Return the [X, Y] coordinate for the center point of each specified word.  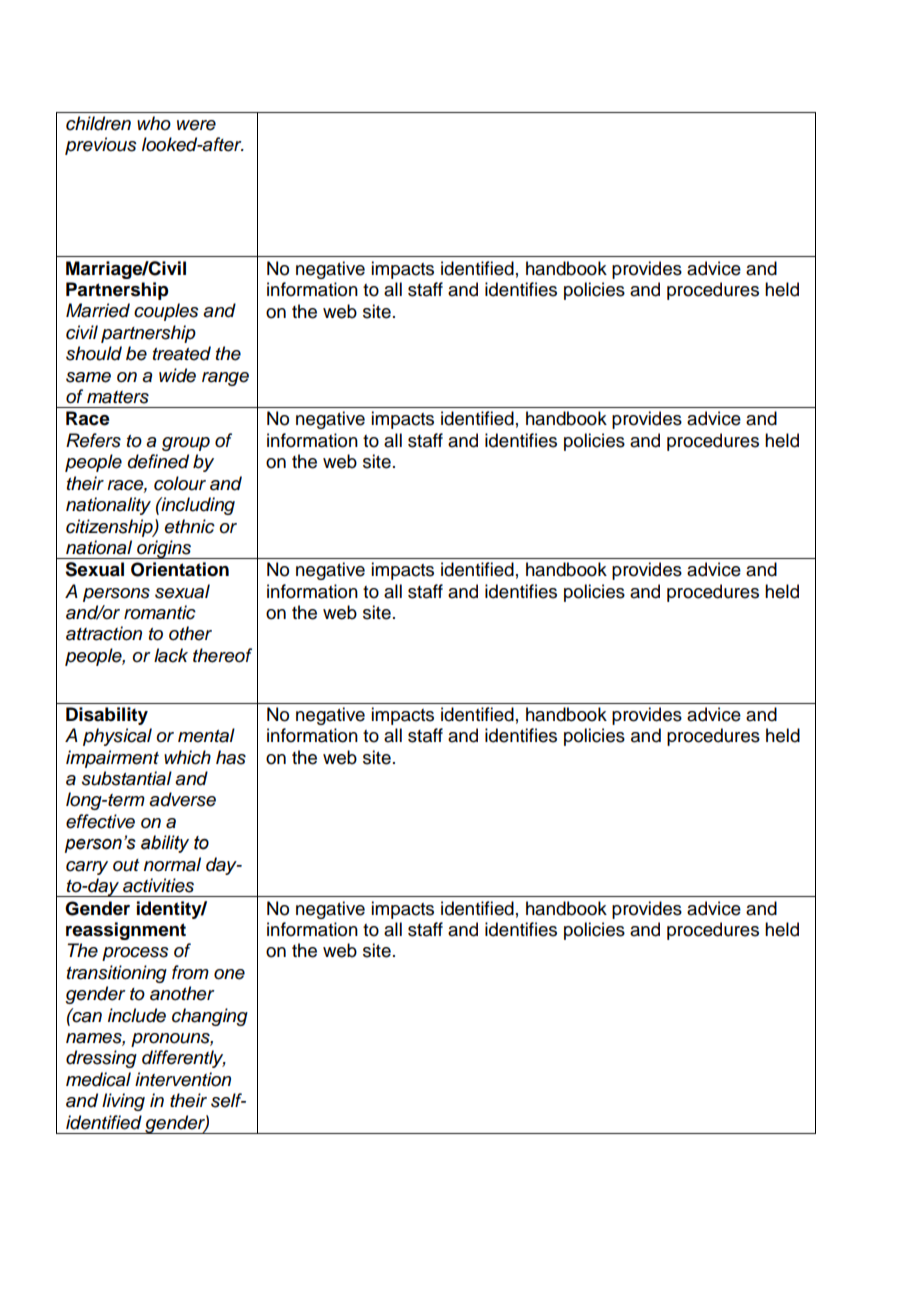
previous [101, 146]
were [196, 125]
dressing [101, 1059]
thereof [222, 655]
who [154, 123]
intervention [183, 1079]
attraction [104, 633]
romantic [160, 612]
